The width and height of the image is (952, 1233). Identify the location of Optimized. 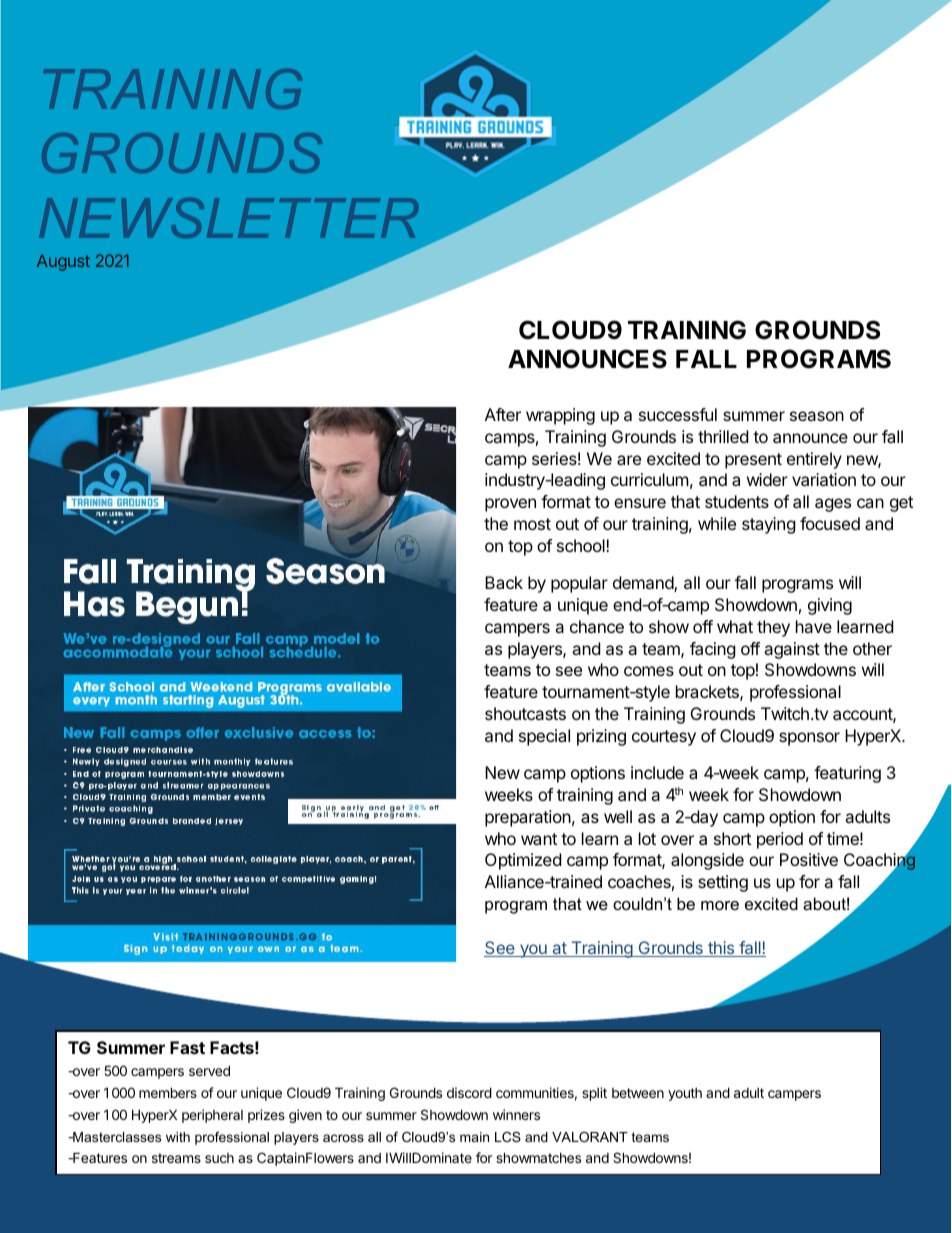
(523, 861).
